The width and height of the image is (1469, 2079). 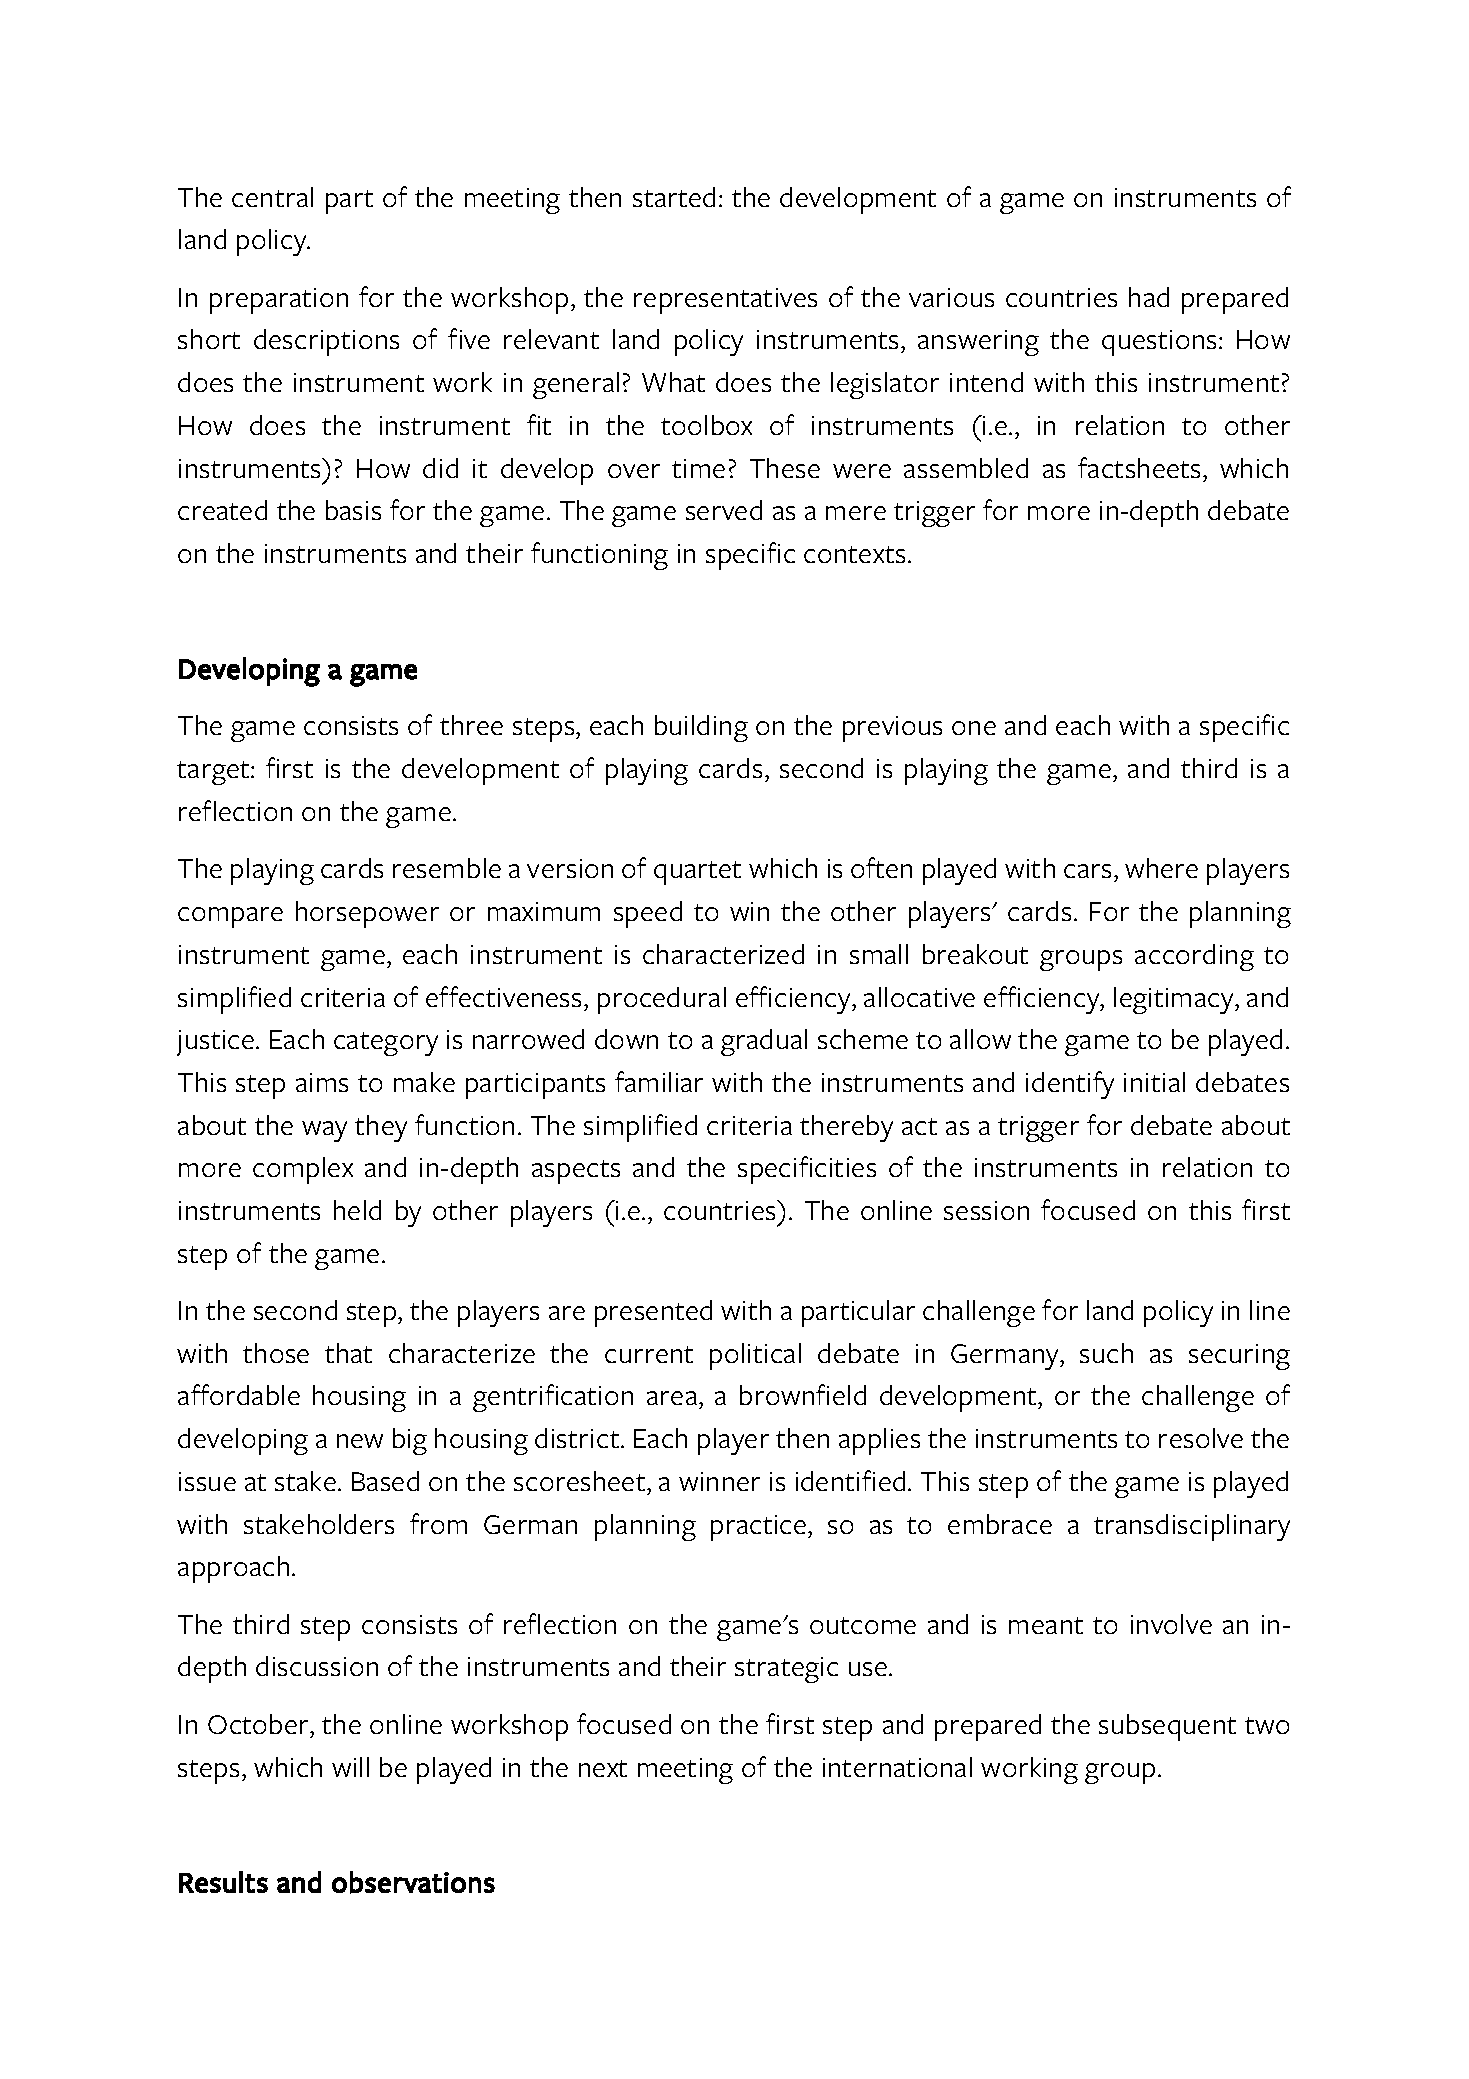 What do you see at coordinates (725, 301) in the image?
I see `representatives` at bounding box center [725, 301].
